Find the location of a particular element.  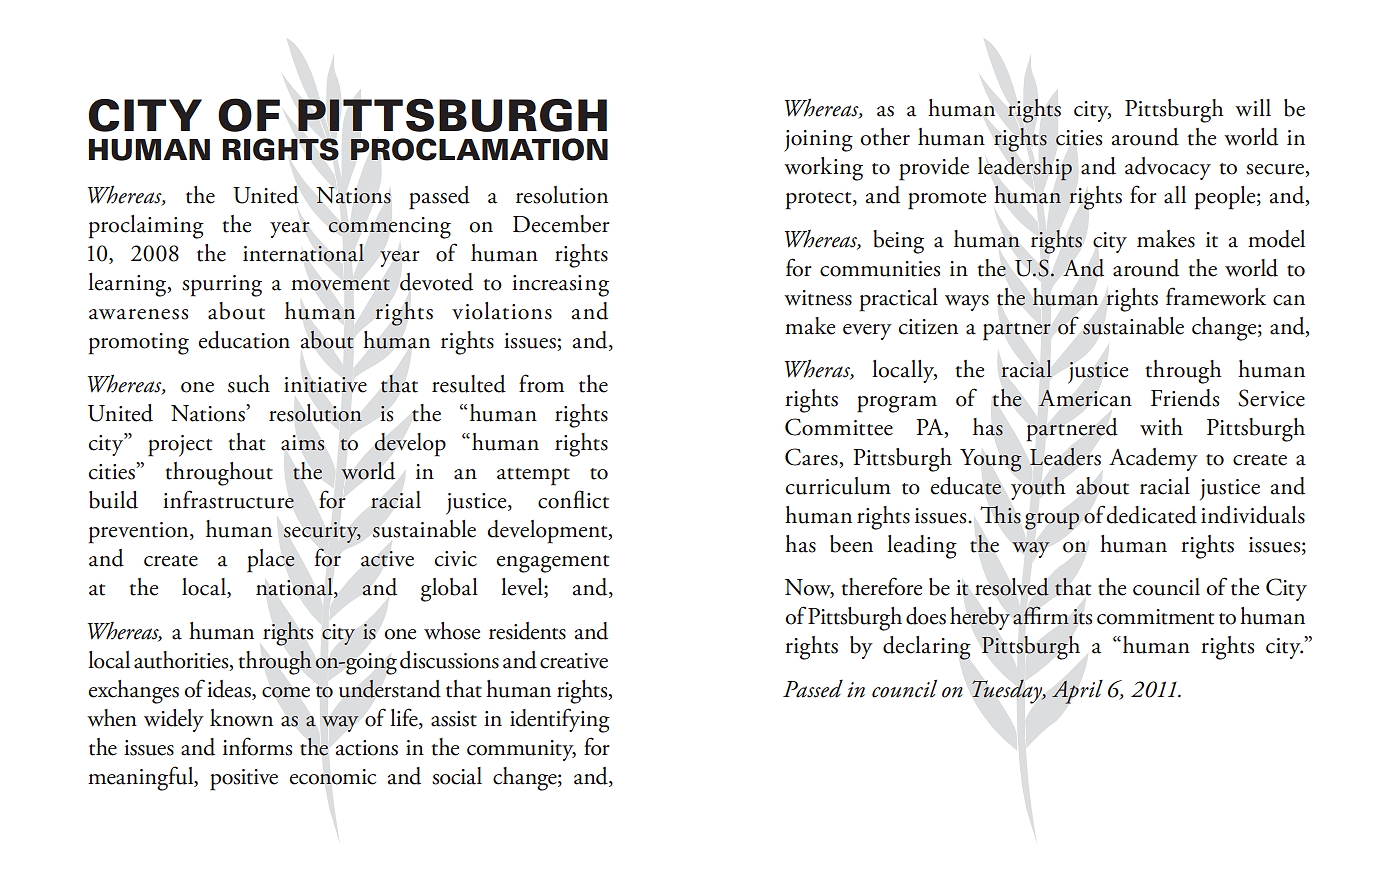

joining is located at coordinates (818, 141).
